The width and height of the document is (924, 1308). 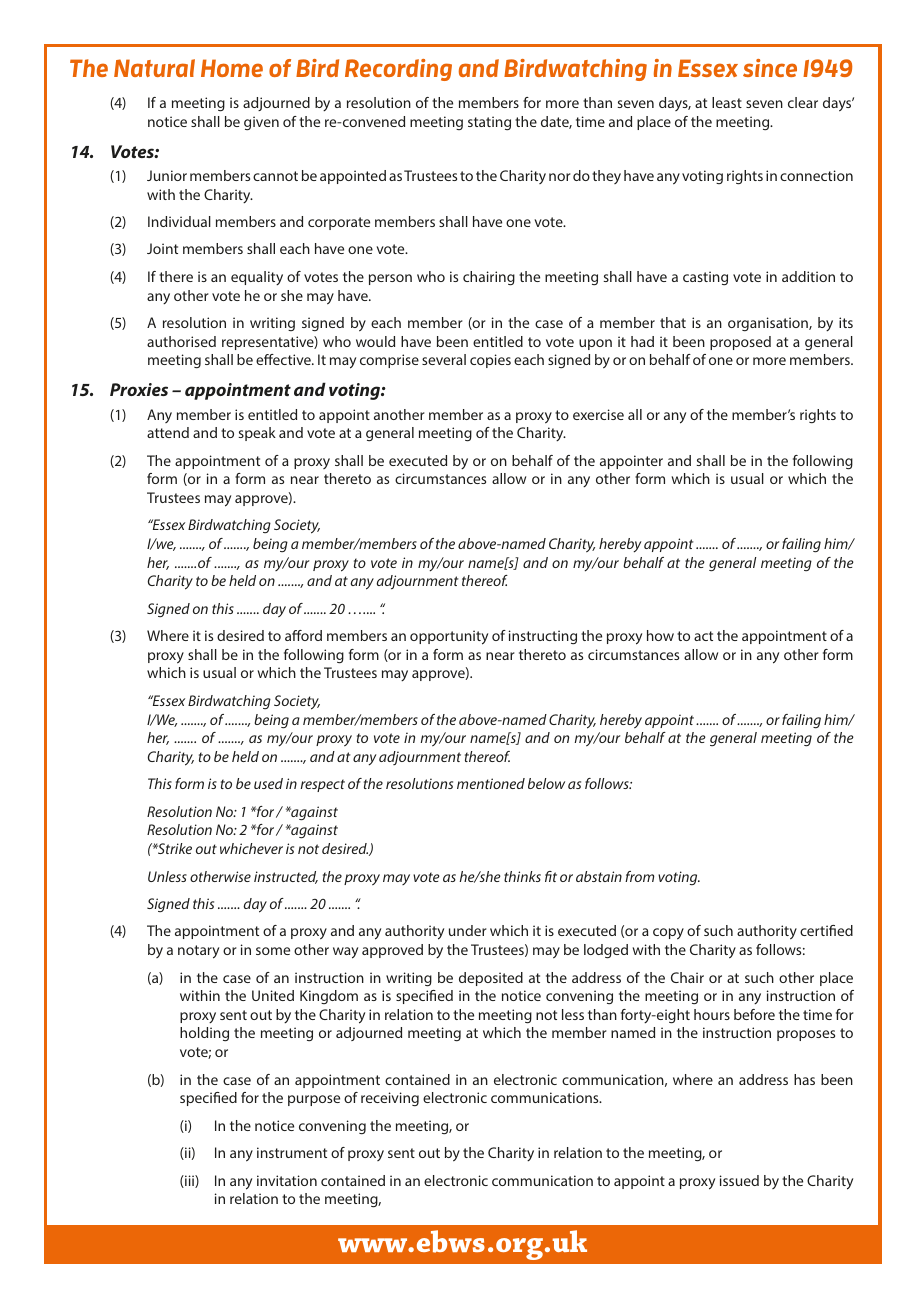 I want to click on act, so click(x=703, y=636).
